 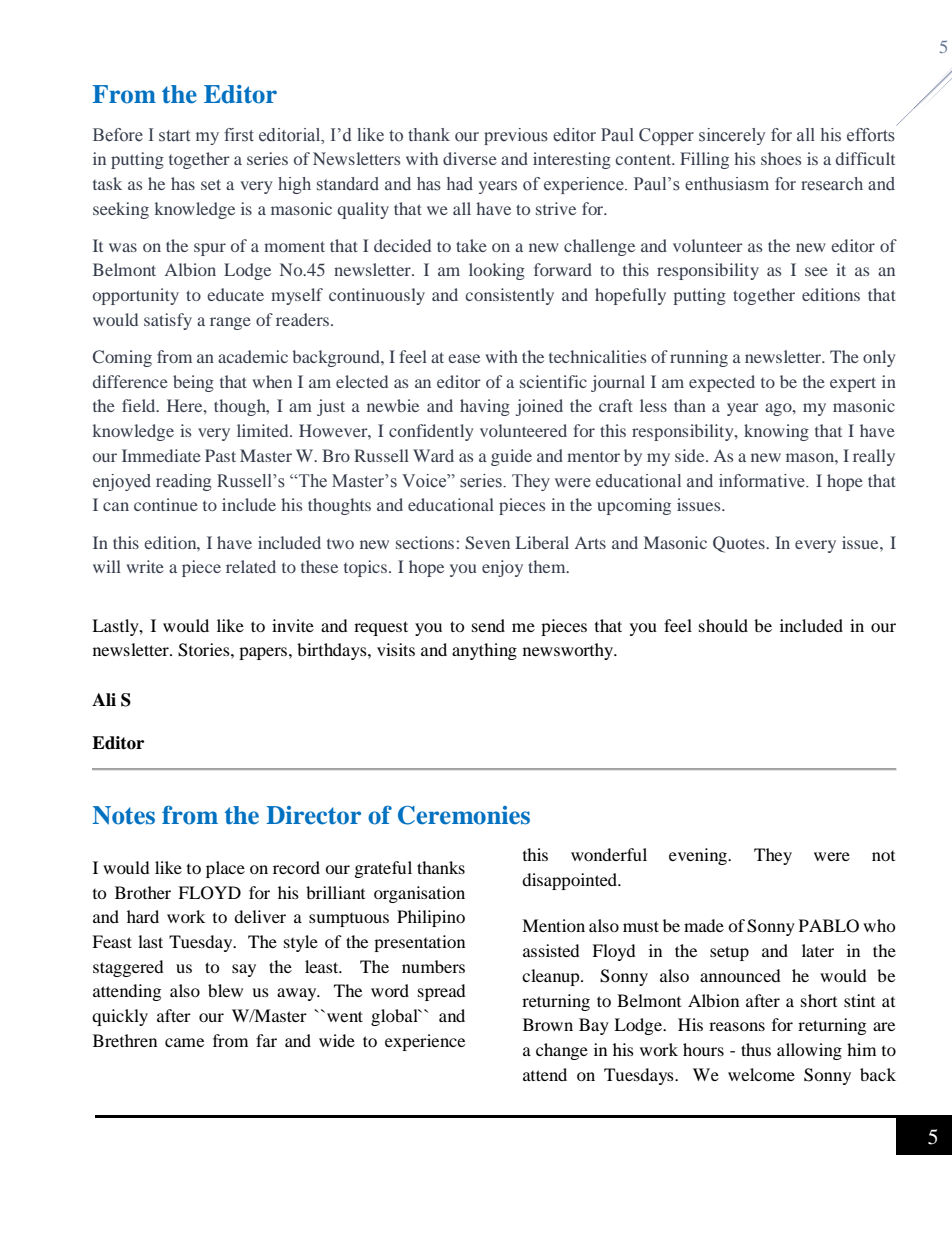 I want to click on diverse, so click(x=470, y=158).
